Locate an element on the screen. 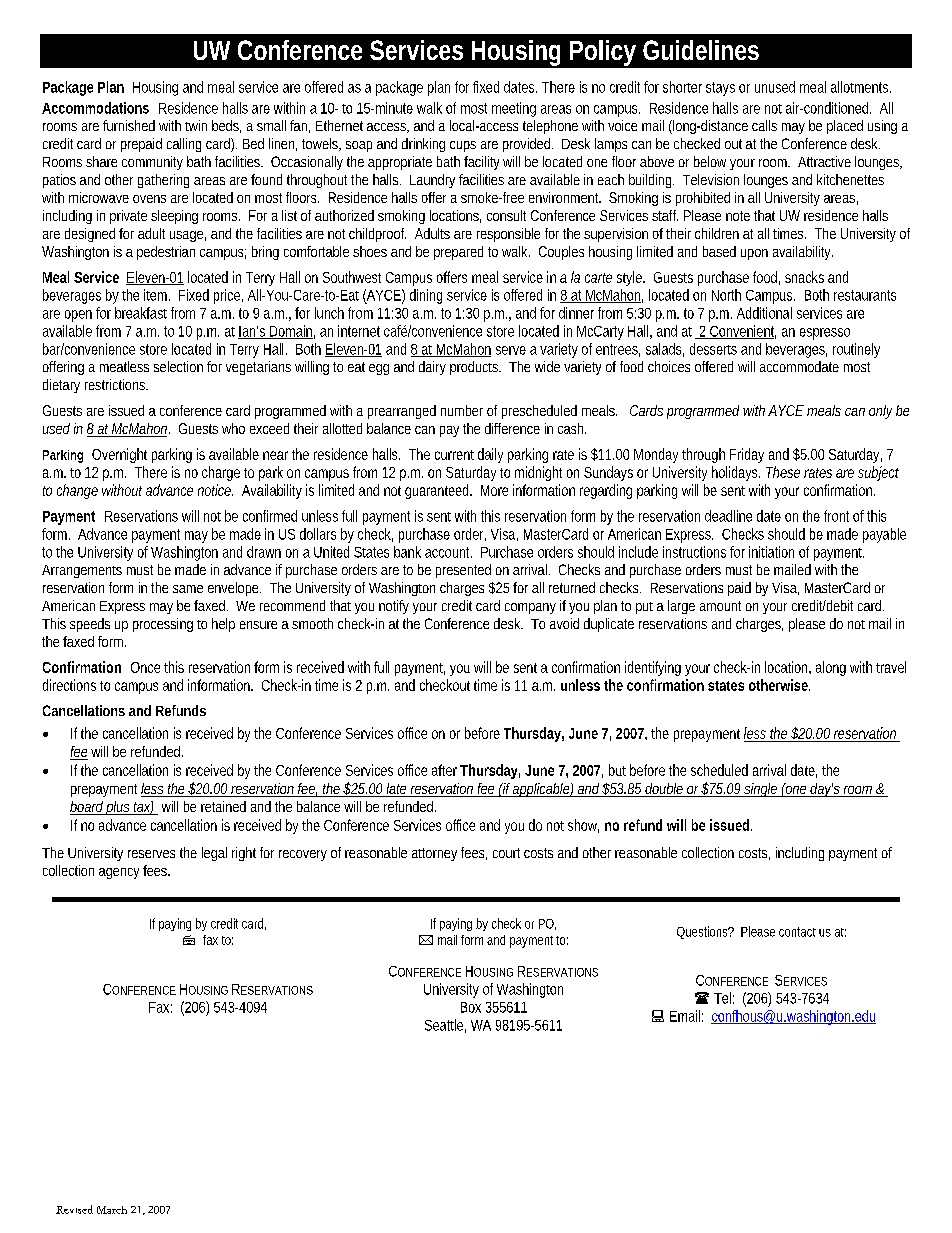  amount is located at coordinates (720, 606).
